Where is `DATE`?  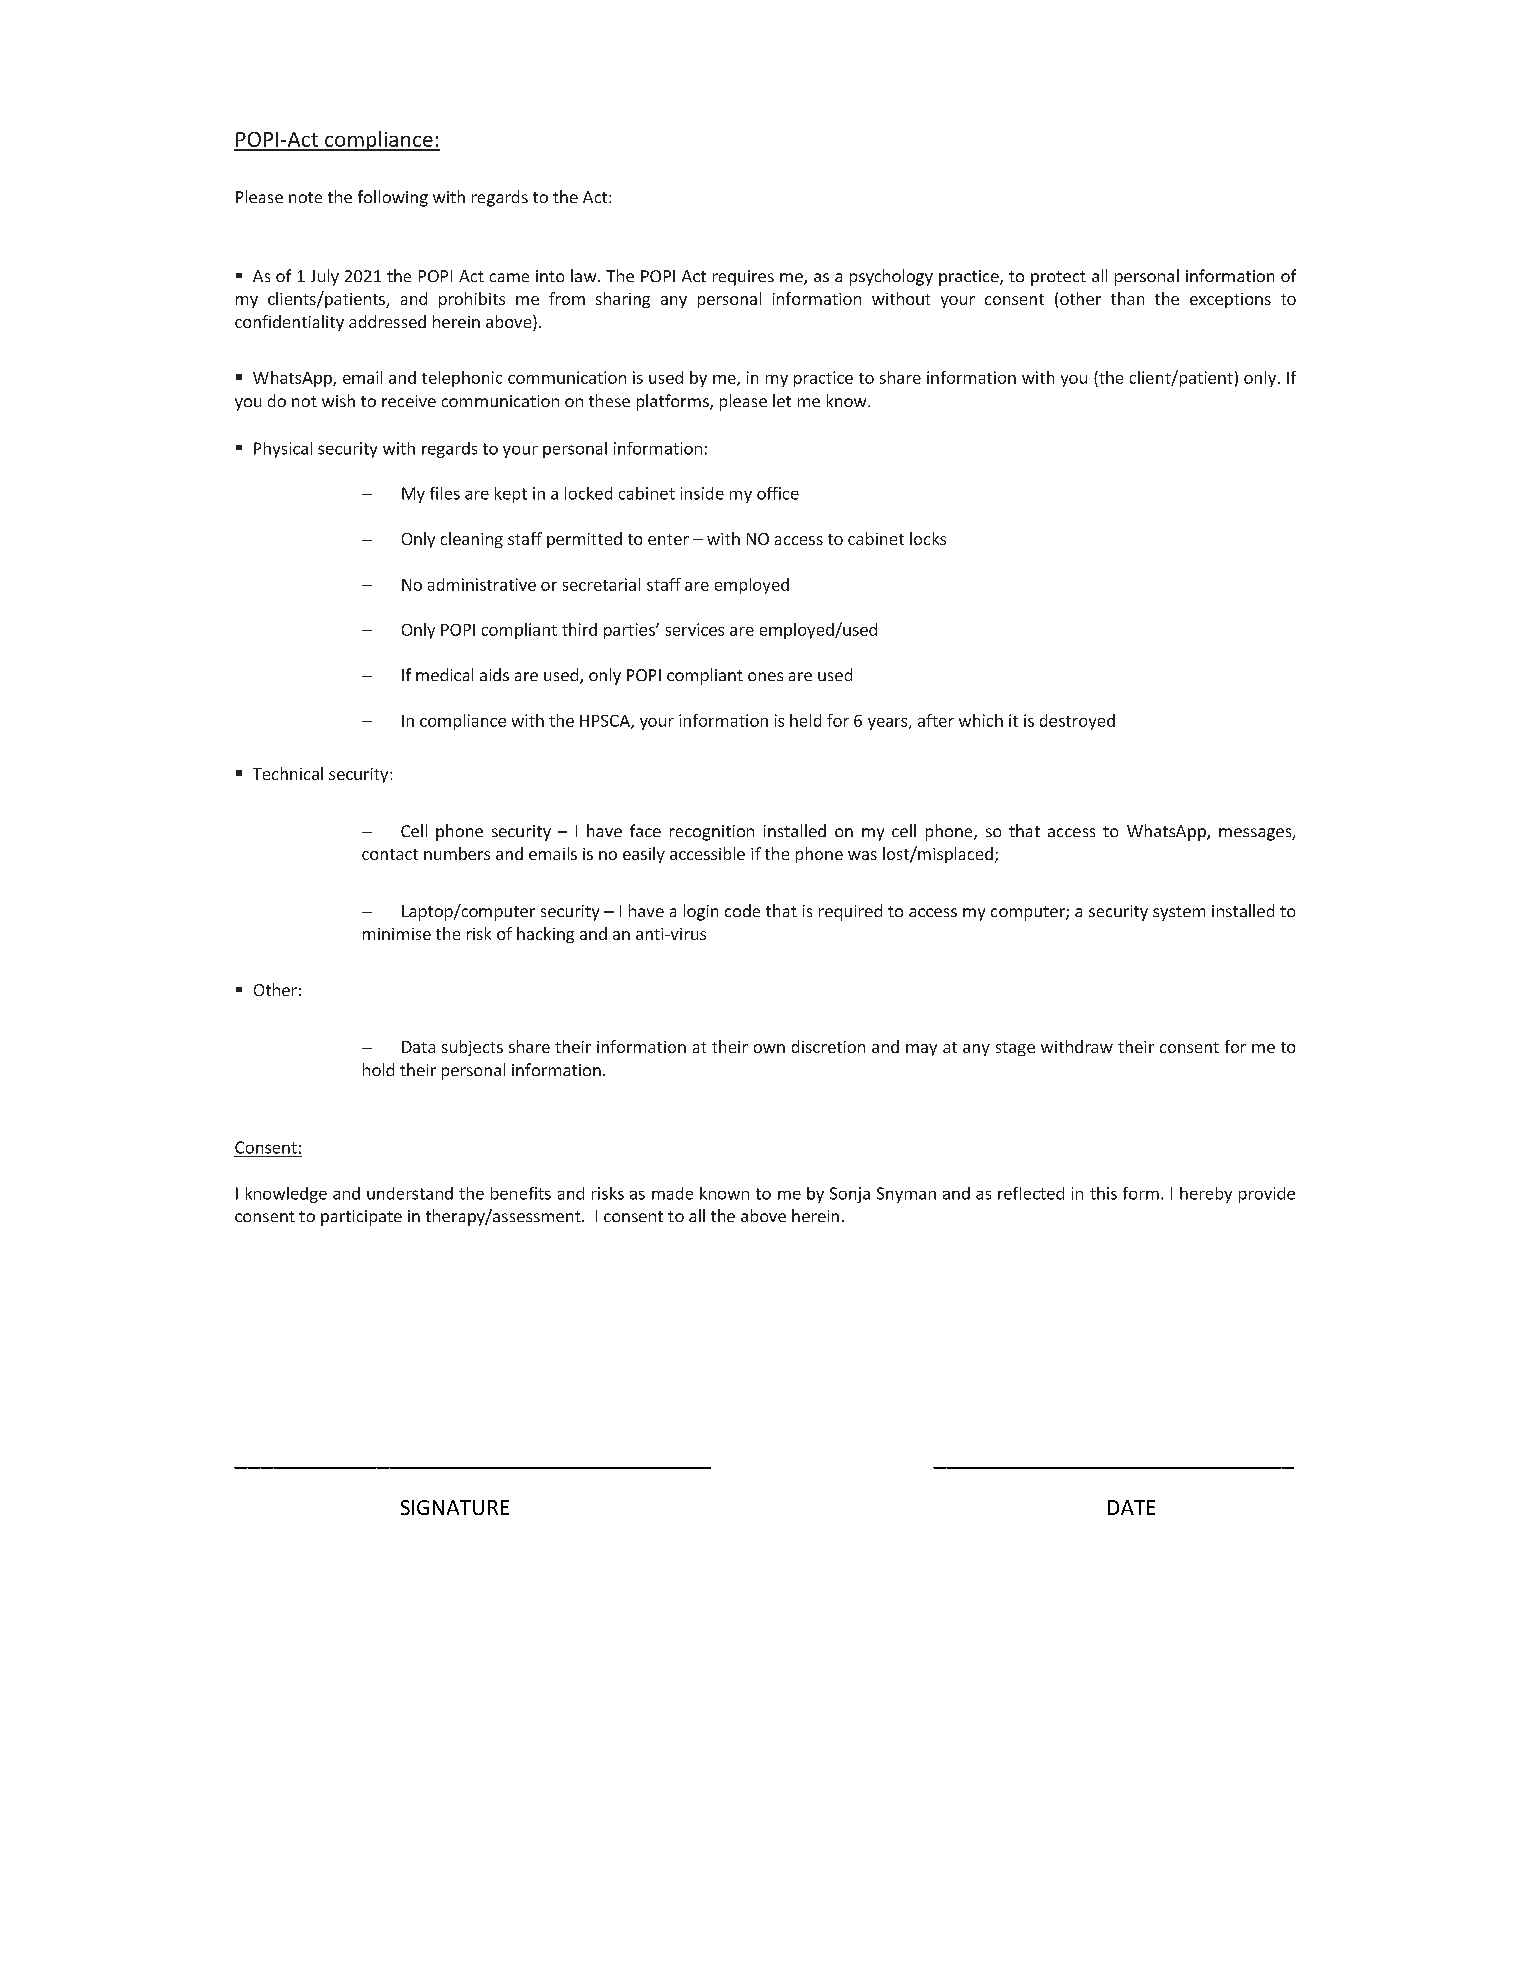
DATE is located at coordinates (1131, 1507).
